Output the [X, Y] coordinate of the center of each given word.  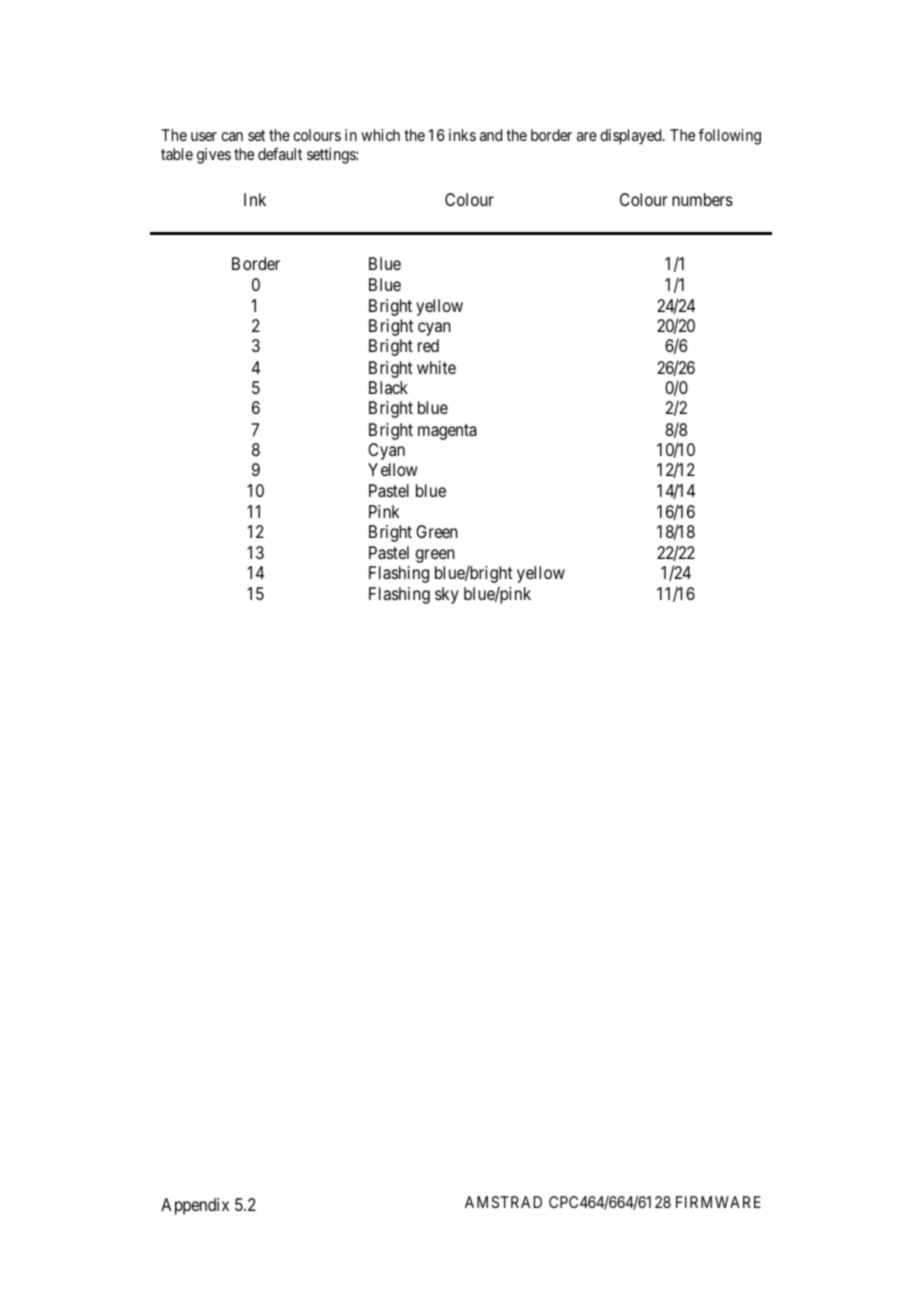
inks [462, 135]
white [436, 367]
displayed [632, 137]
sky [447, 595]
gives [214, 156]
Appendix [195, 1206]
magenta [447, 432]
